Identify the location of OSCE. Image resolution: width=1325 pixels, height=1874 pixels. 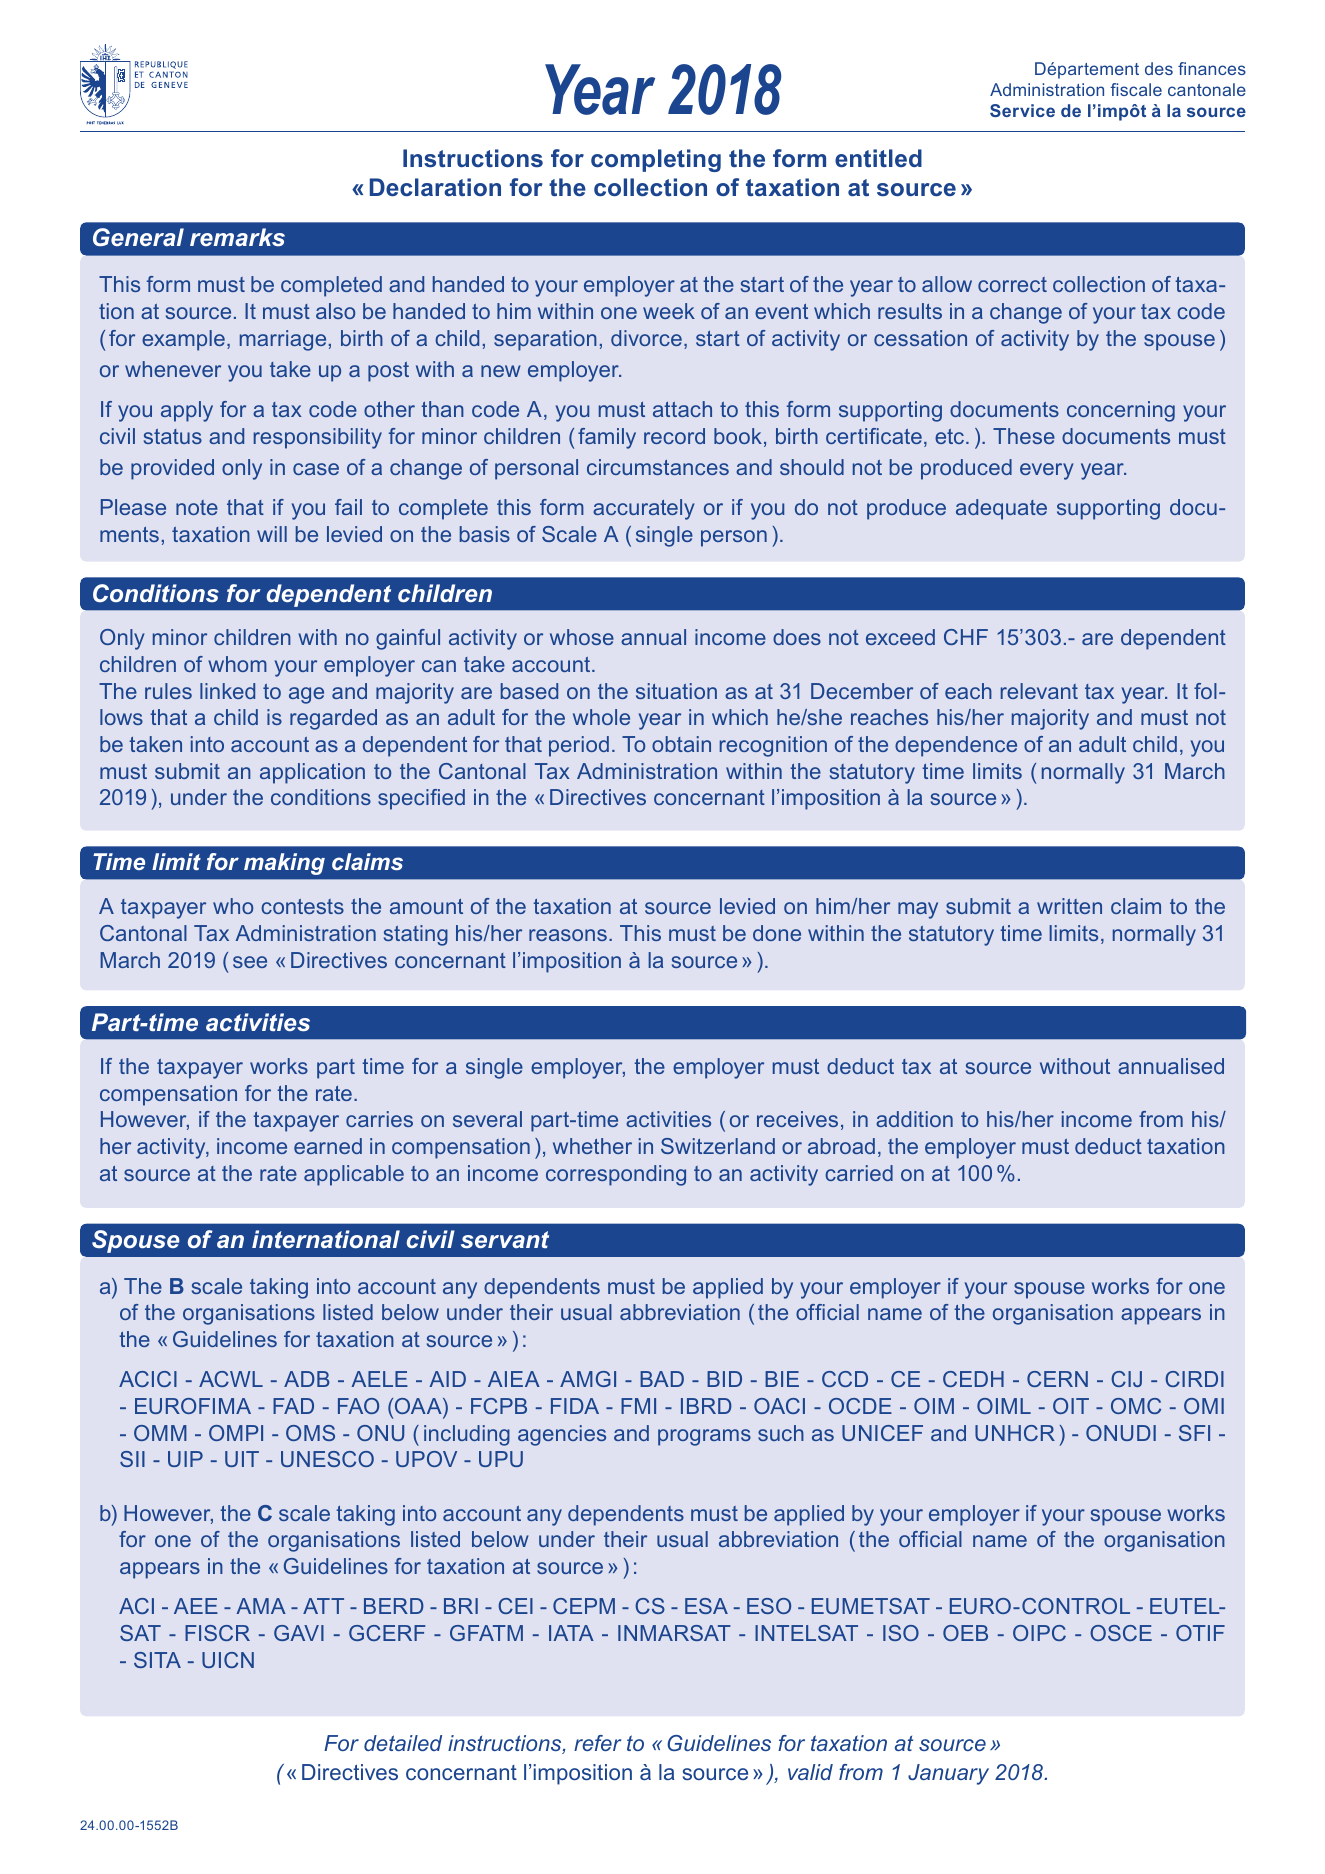
(1121, 1633).
